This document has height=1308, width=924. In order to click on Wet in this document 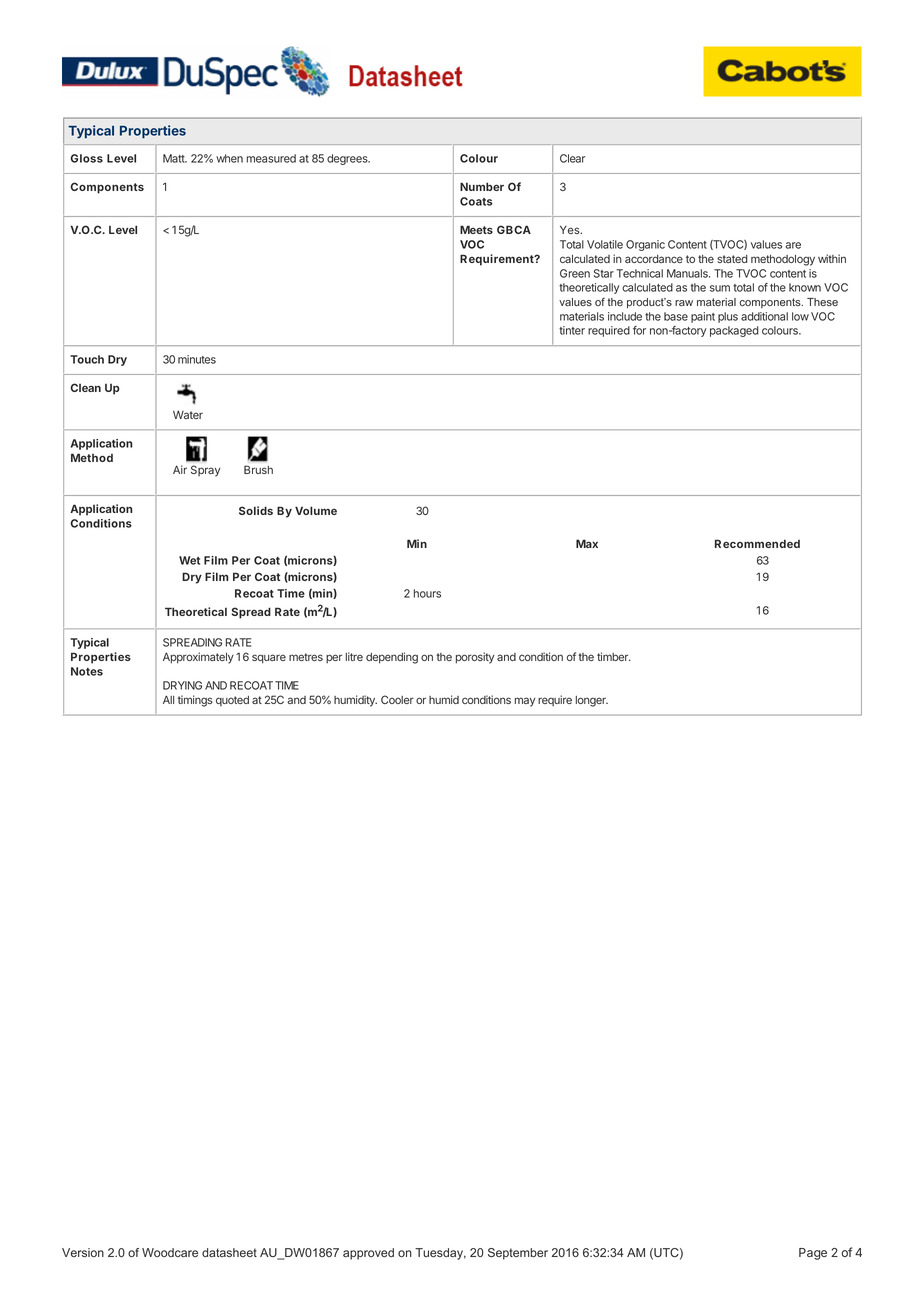, I will do `click(189, 560)`.
